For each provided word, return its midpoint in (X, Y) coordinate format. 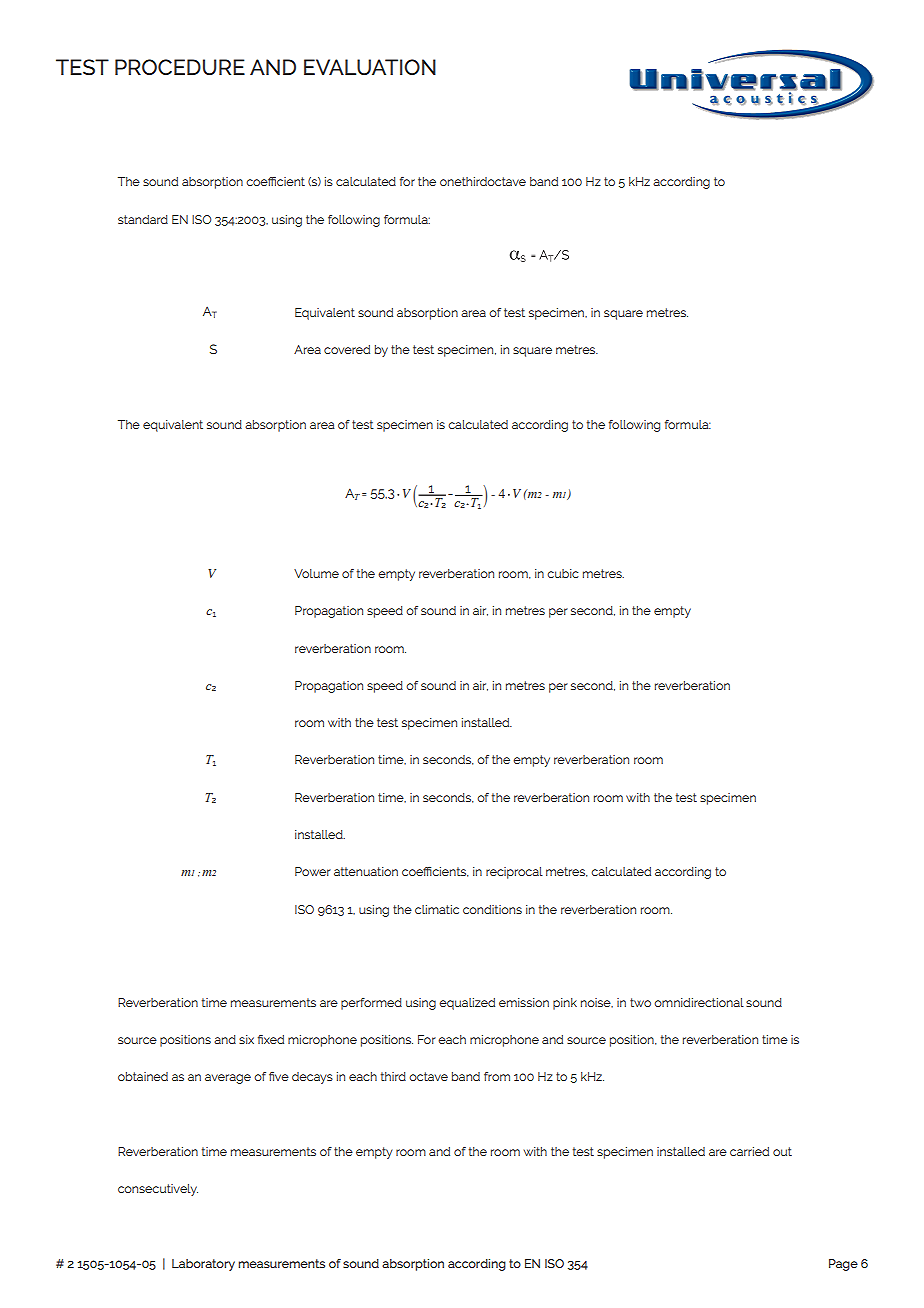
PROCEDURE (180, 67)
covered (347, 349)
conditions (492, 909)
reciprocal (514, 873)
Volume (316, 573)
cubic (562, 573)
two (640, 1002)
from (497, 1076)
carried (749, 1151)
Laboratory (203, 1265)
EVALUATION (370, 67)
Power (313, 871)
